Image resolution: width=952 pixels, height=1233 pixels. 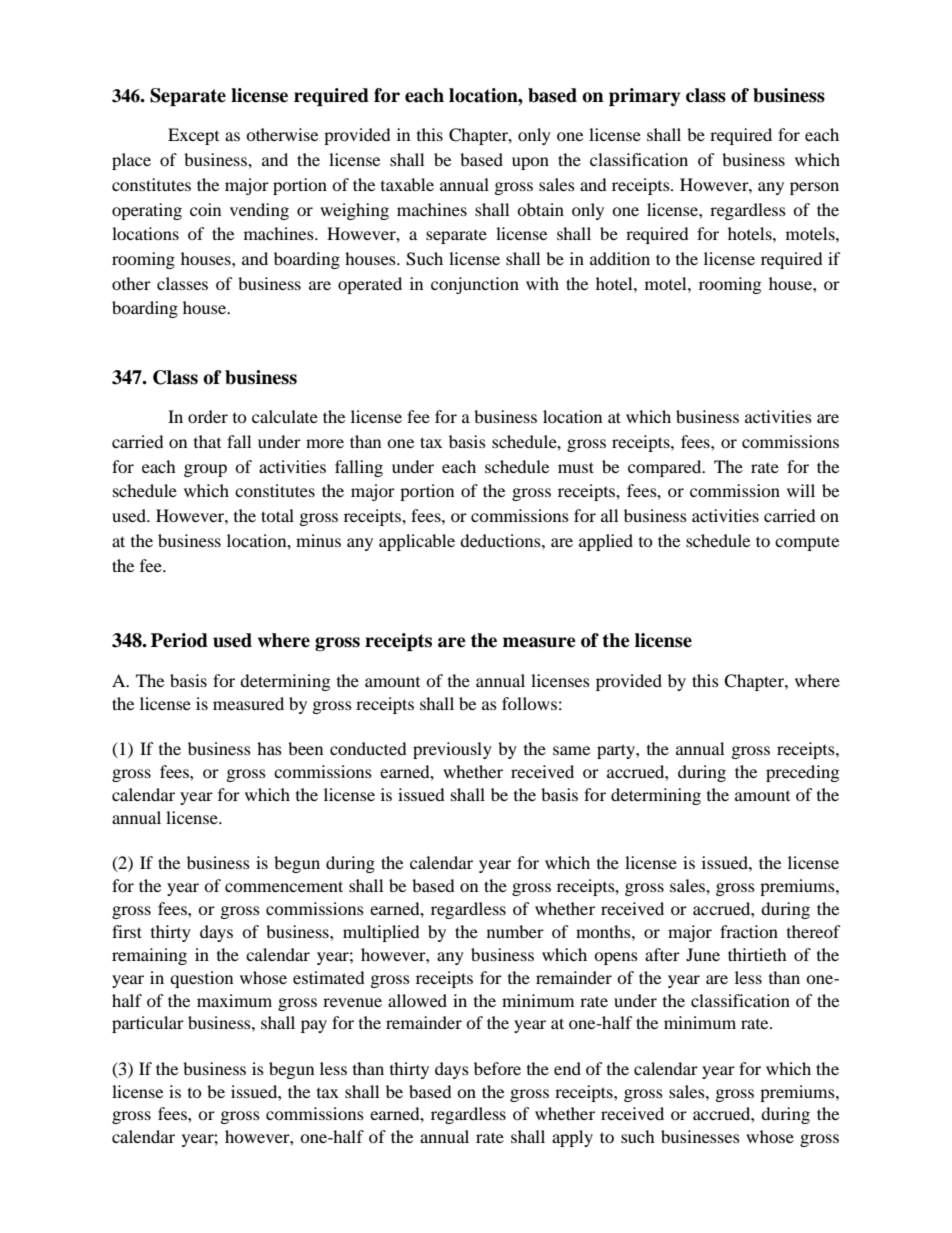 What do you see at coordinates (576, 467) in the document?
I see `must` at bounding box center [576, 467].
